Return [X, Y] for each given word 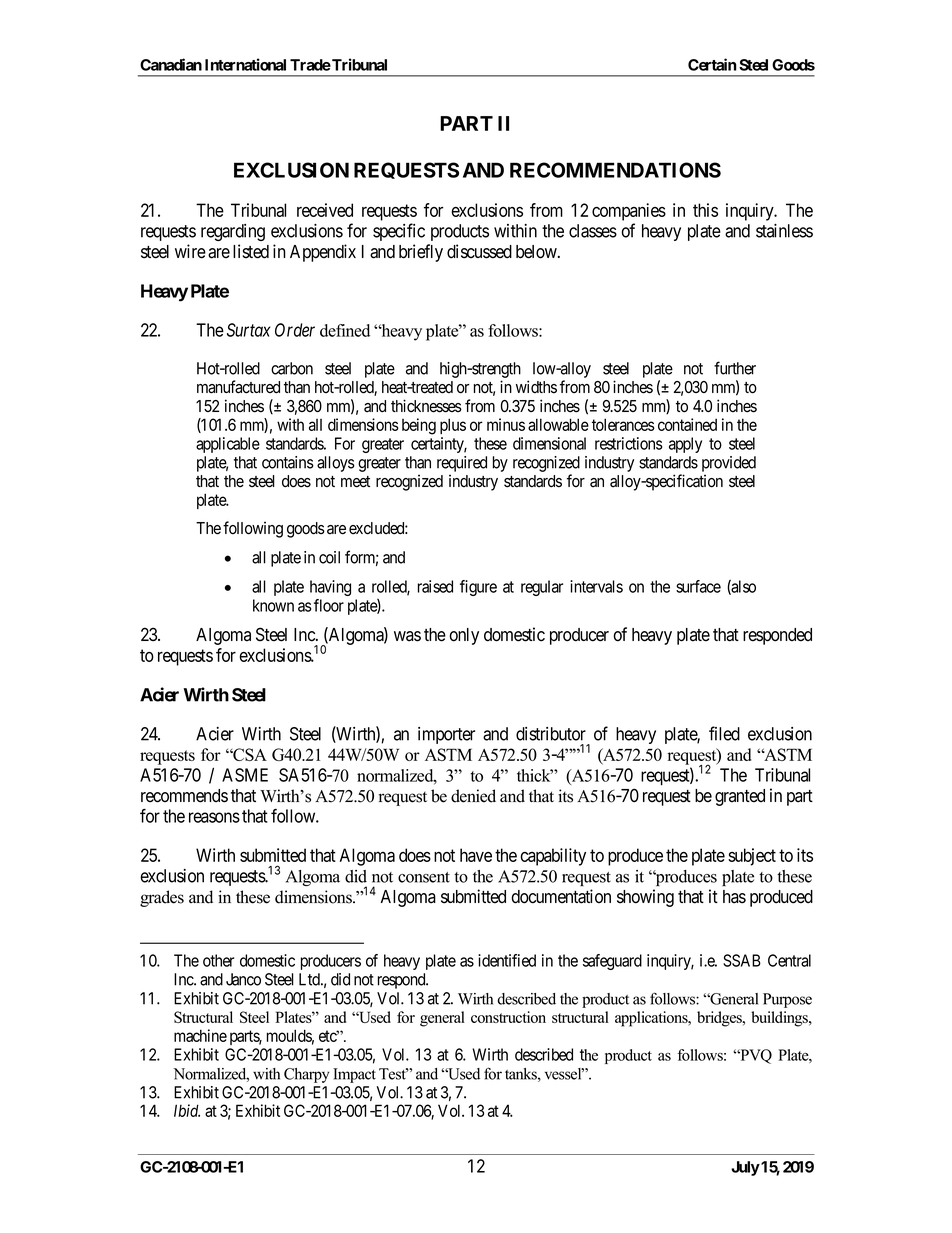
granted [740, 797]
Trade [310, 65]
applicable [228, 445]
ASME [245, 775]
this [705, 210]
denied [473, 796]
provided [729, 464]
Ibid [187, 1110]
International [245, 64]
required [462, 464]
